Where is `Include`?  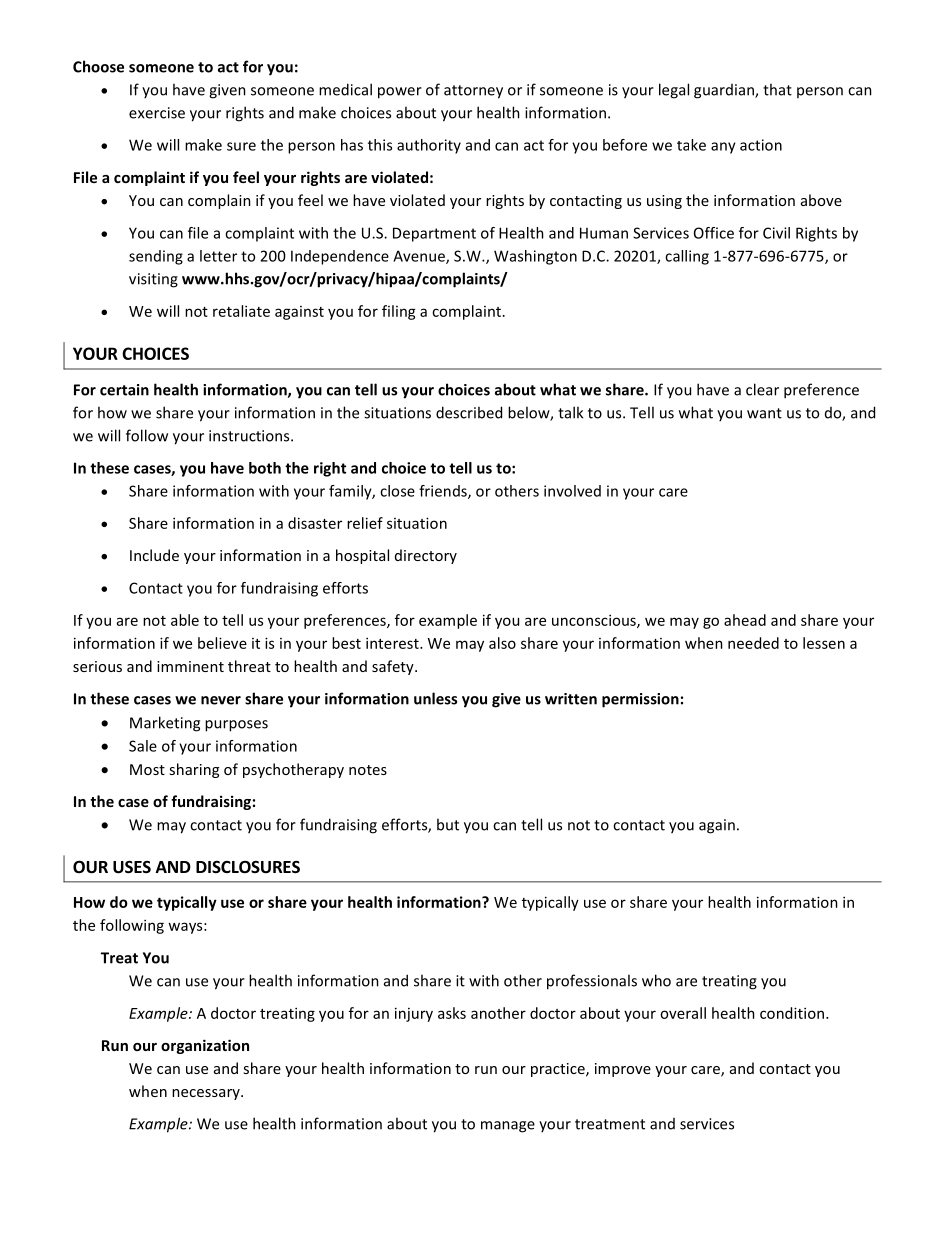 Include is located at coordinates (154, 555).
